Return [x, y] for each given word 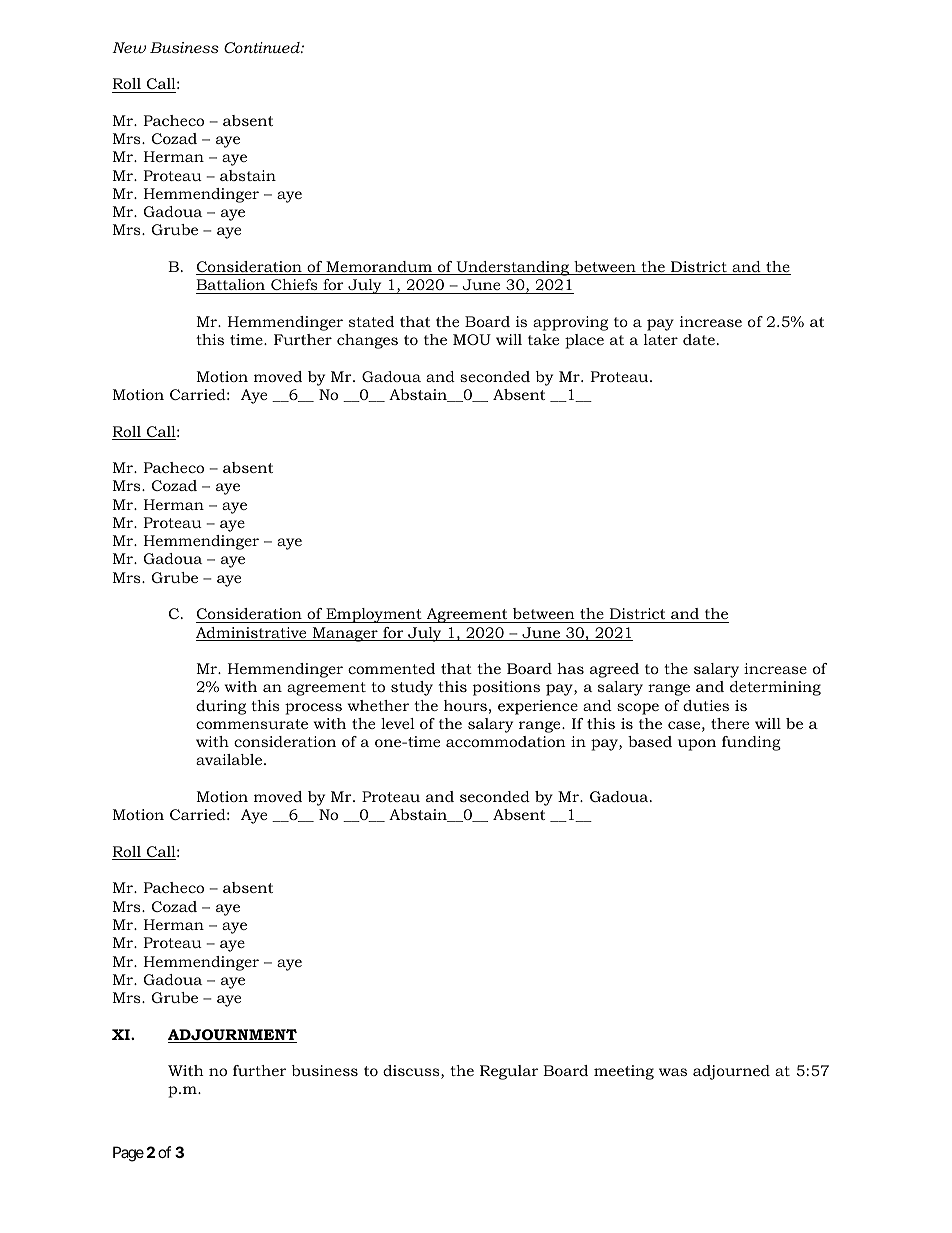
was [673, 1072]
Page [128, 1154]
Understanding [513, 268]
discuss [412, 1072]
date [699, 339]
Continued [263, 47]
